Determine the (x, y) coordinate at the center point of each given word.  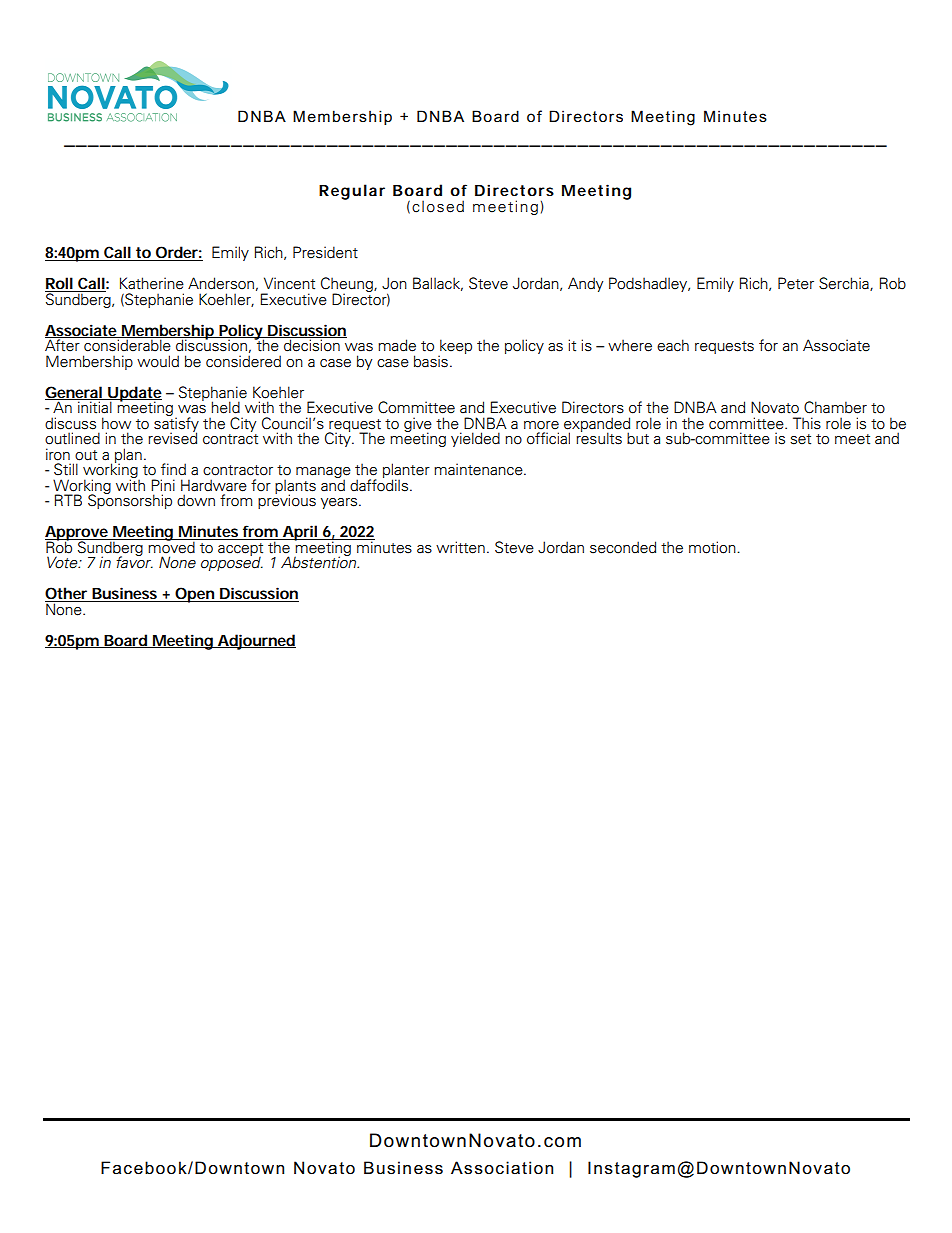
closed (438, 206)
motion (713, 547)
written (460, 547)
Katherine (152, 283)
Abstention (320, 562)
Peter (796, 283)
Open (195, 595)
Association (502, 1168)
